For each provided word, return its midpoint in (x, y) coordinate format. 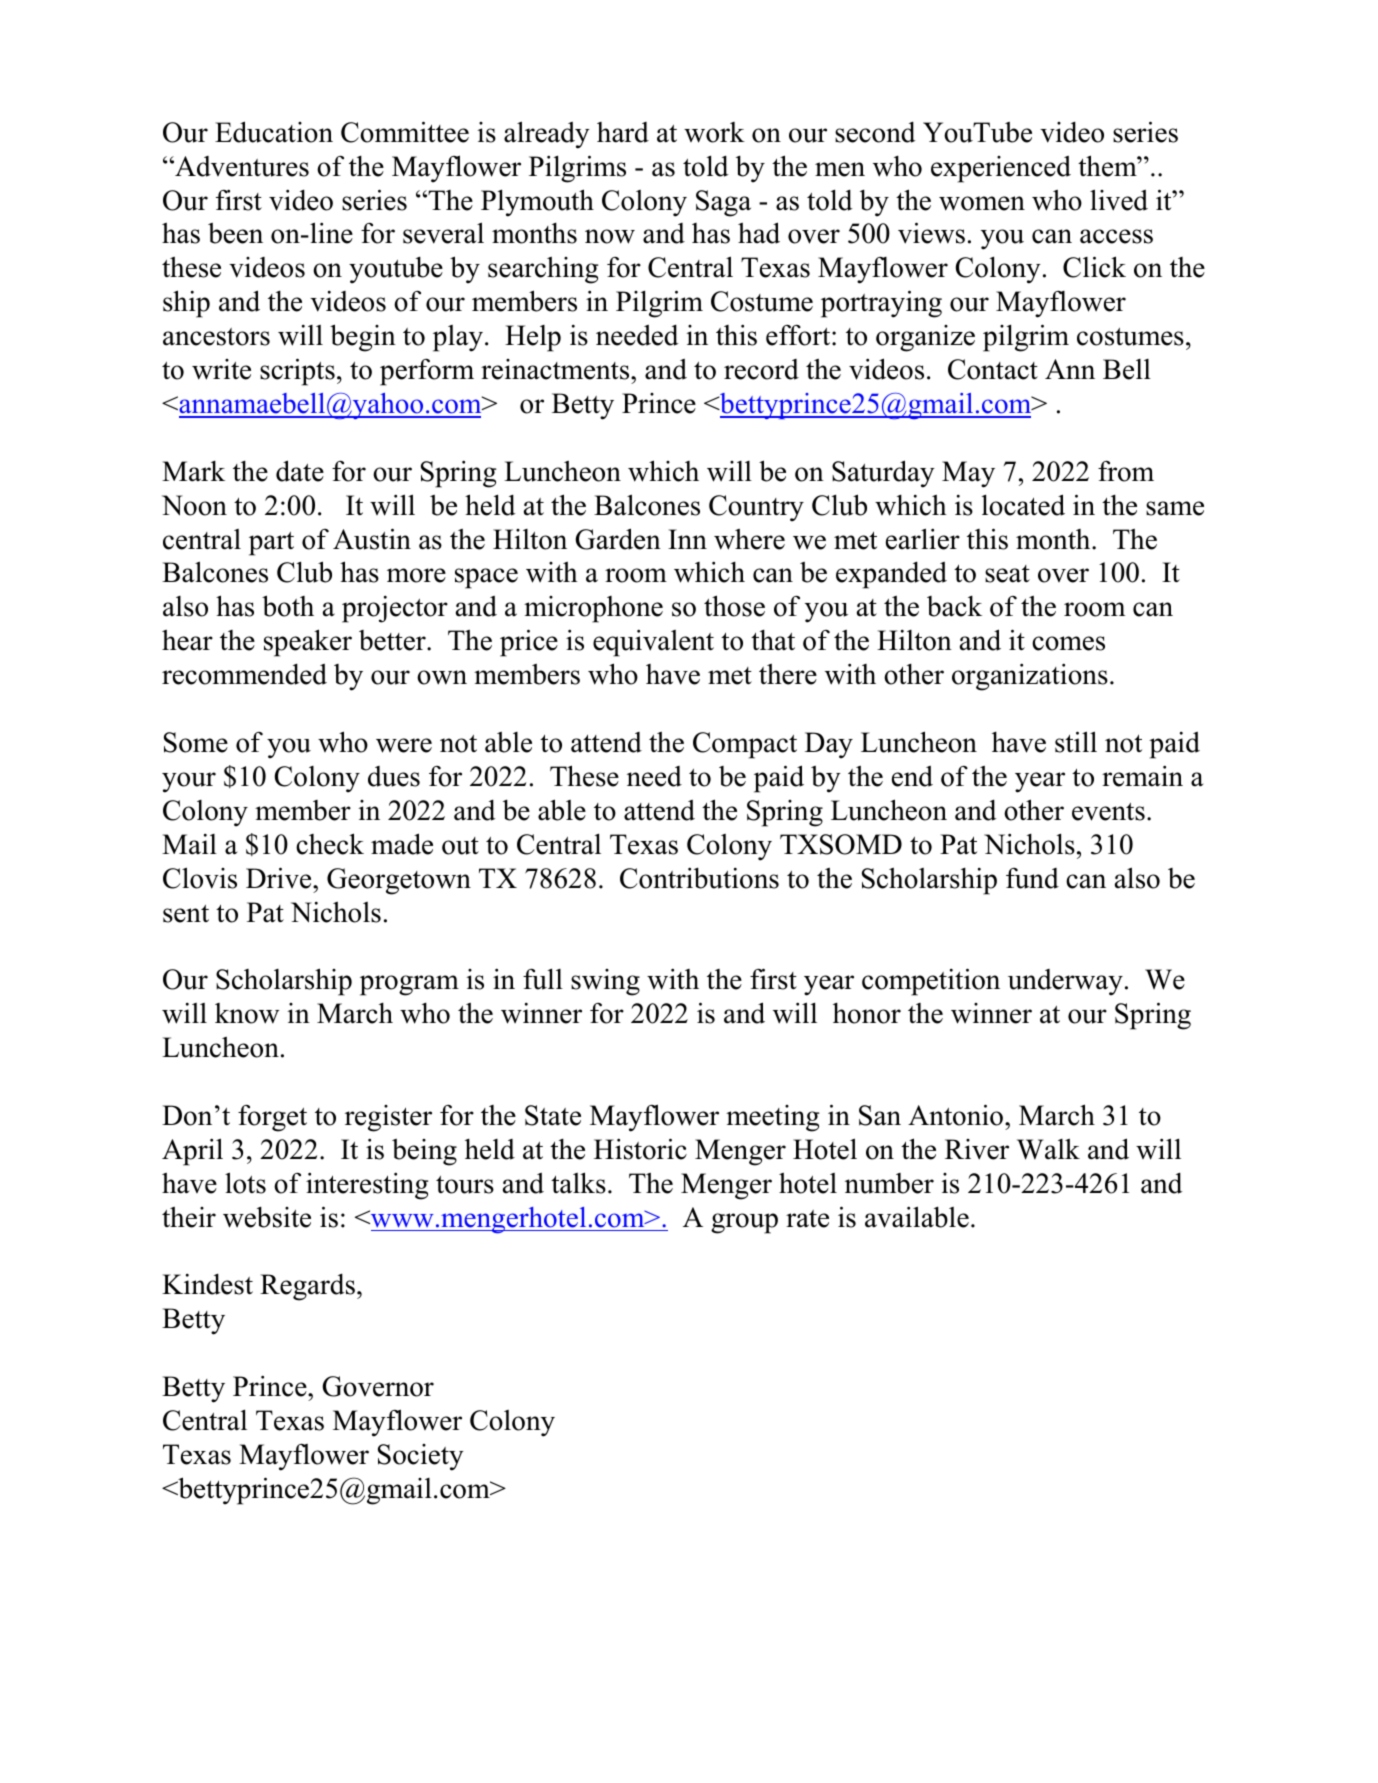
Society (421, 1457)
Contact (993, 369)
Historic (640, 1149)
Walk (1048, 1149)
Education (274, 132)
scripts (297, 372)
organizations (1030, 677)
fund (1032, 878)
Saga (723, 203)
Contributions (699, 878)
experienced (1001, 169)
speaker (308, 643)
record (761, 369)
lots (245, 1183)
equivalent (653, 643)
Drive (280, 878)
